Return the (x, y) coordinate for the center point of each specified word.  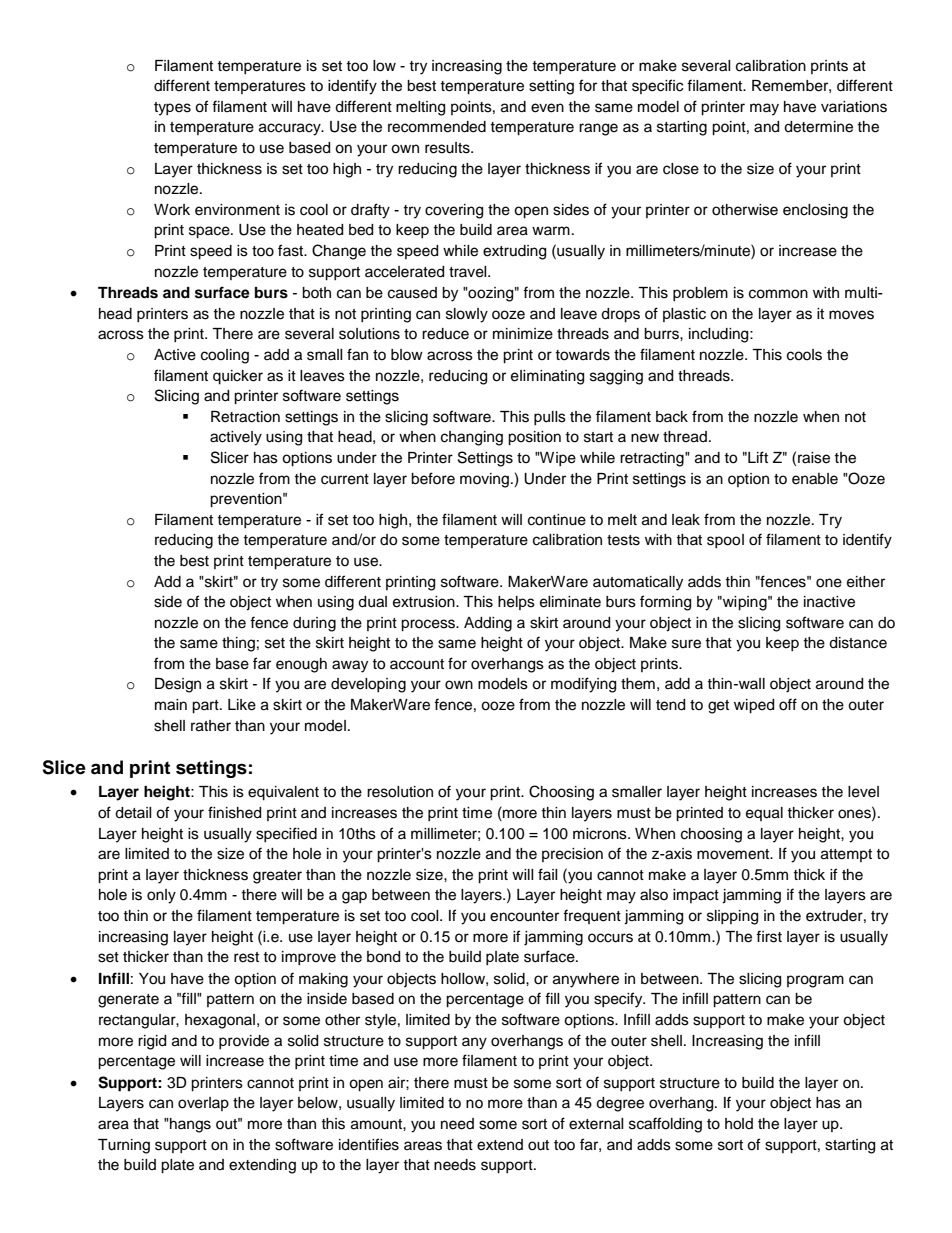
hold (739, 1124)
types (172, 109)
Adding (488, 624)
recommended (437, 127)
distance (858, 643)
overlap (203, 1104)
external (596, 1124)
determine (818, 127)
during (314, 624)
